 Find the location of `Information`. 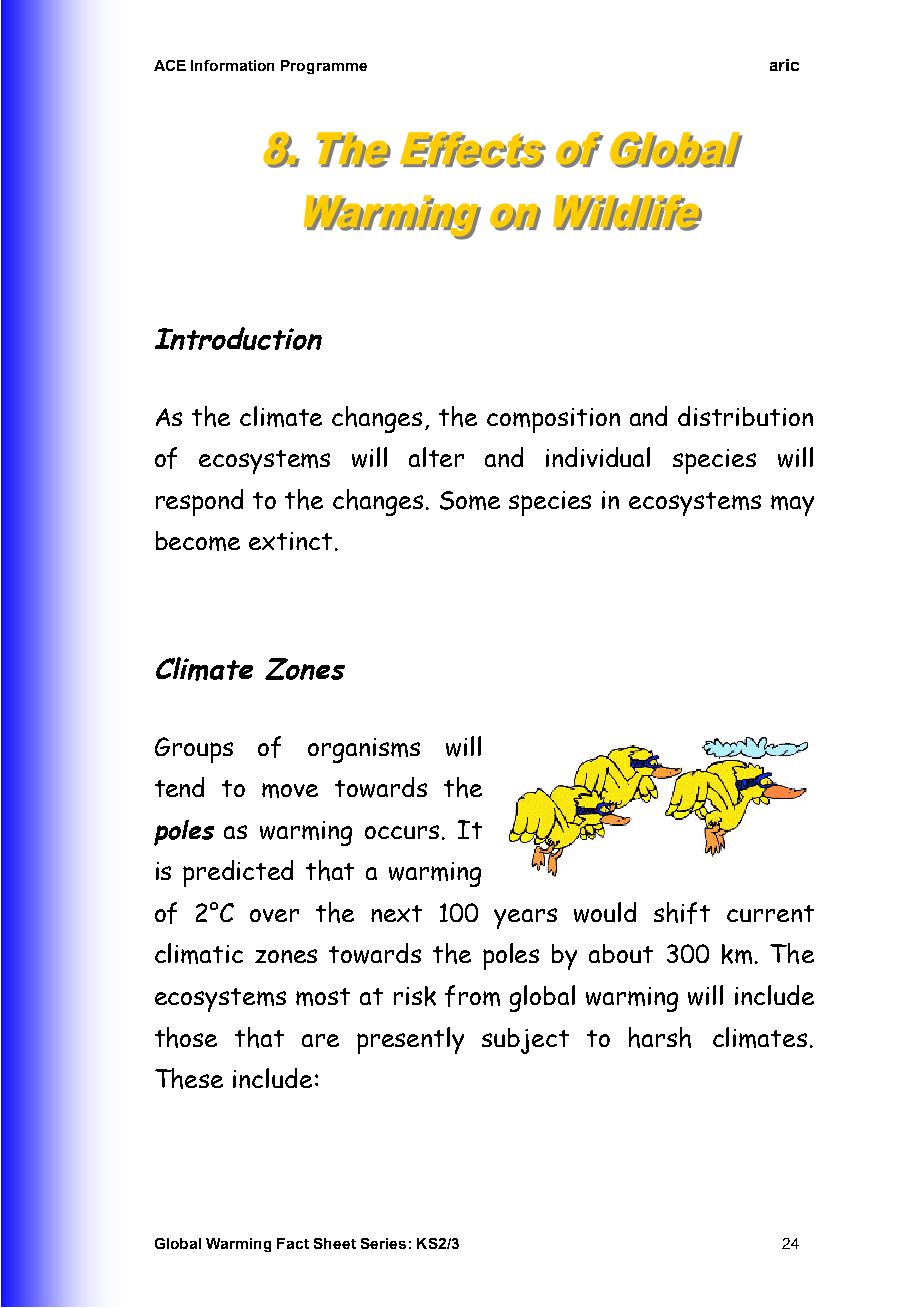

Information is located at coordinates (232, 65).
